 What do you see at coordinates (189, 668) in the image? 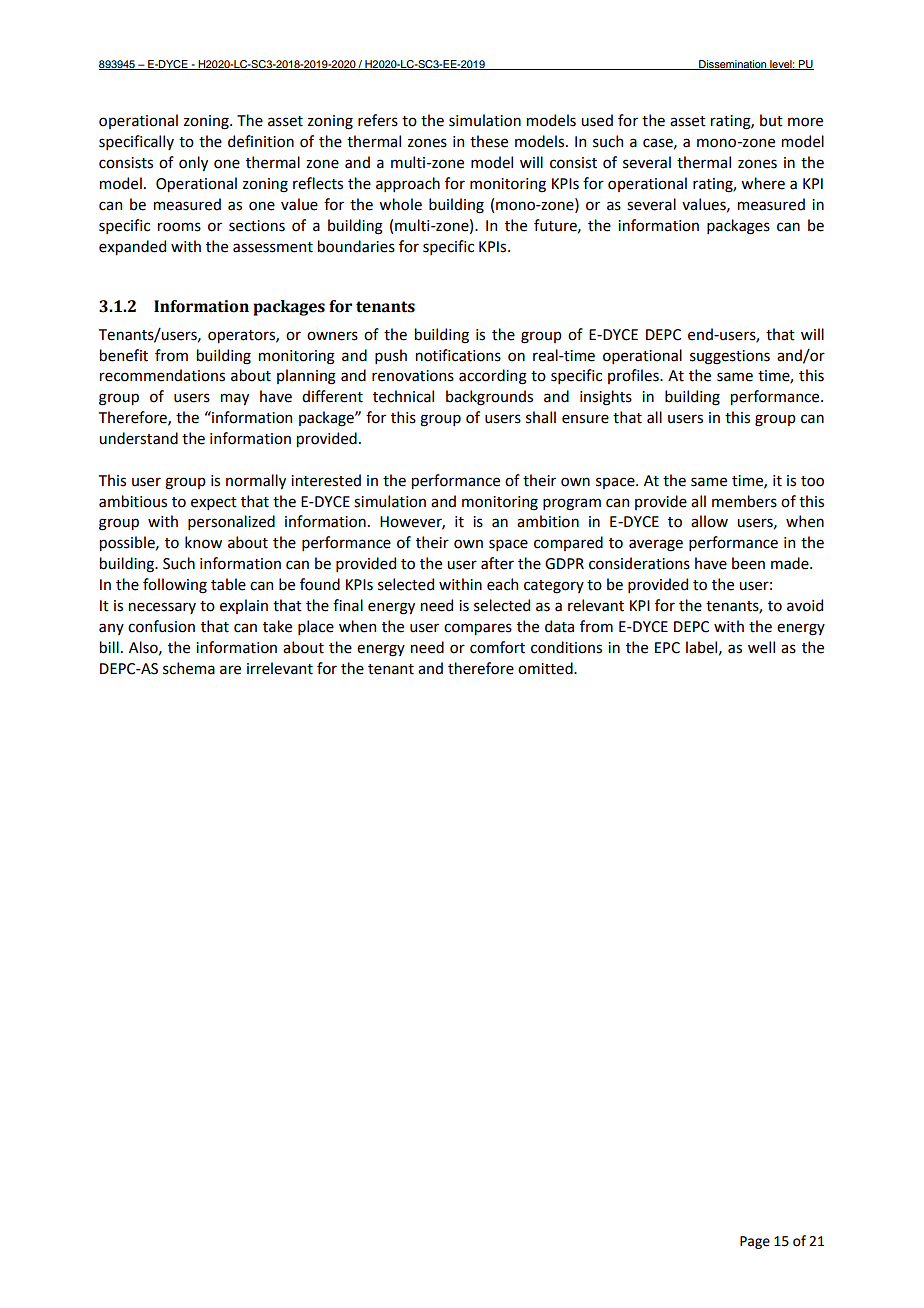
I see `schema` at bounding box center [189, 668].
